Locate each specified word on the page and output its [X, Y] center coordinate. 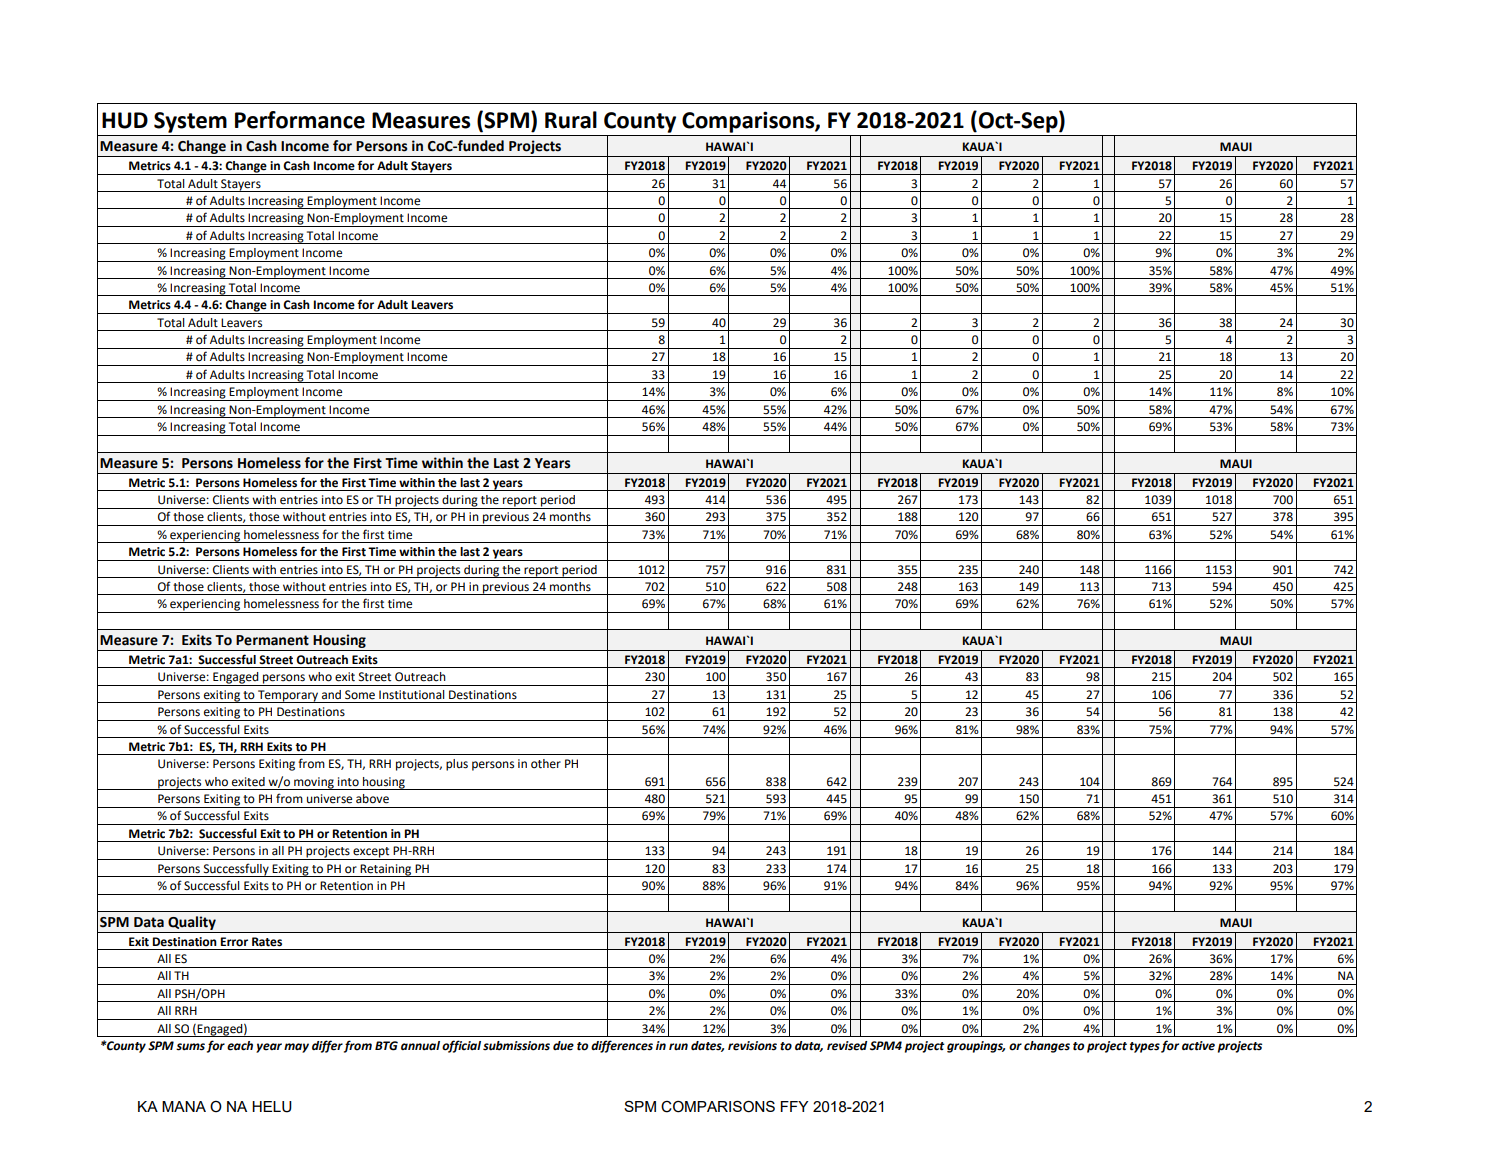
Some [360, 695]
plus [457, 765]
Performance [300, 120]
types [1145, 1047]
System [190, 122]
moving [314, 783]
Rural [571, 120]
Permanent [272, 640]
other [546, 764]
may [296, 1048]
